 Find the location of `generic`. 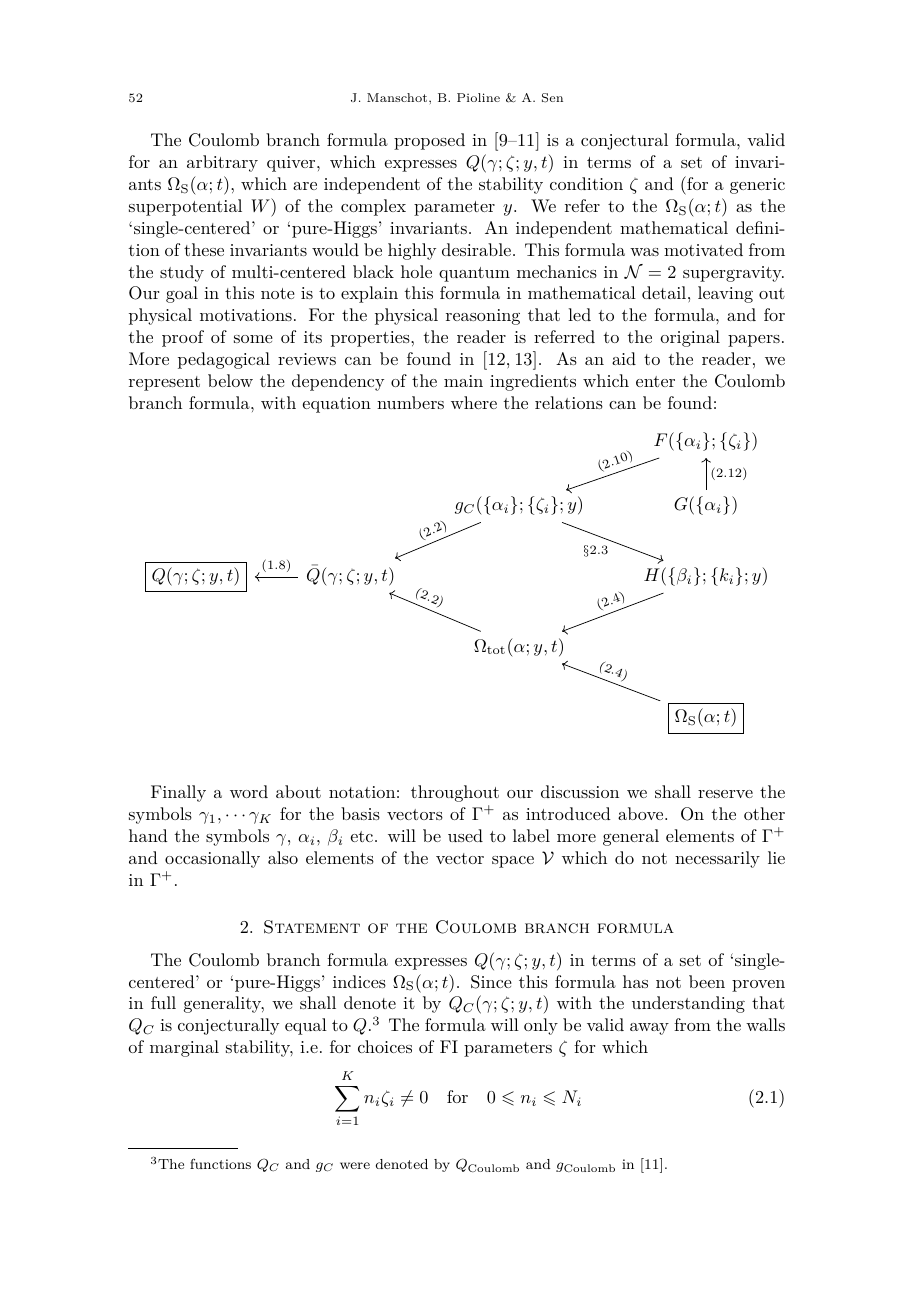

generic is located at coordinates (757, 186).
